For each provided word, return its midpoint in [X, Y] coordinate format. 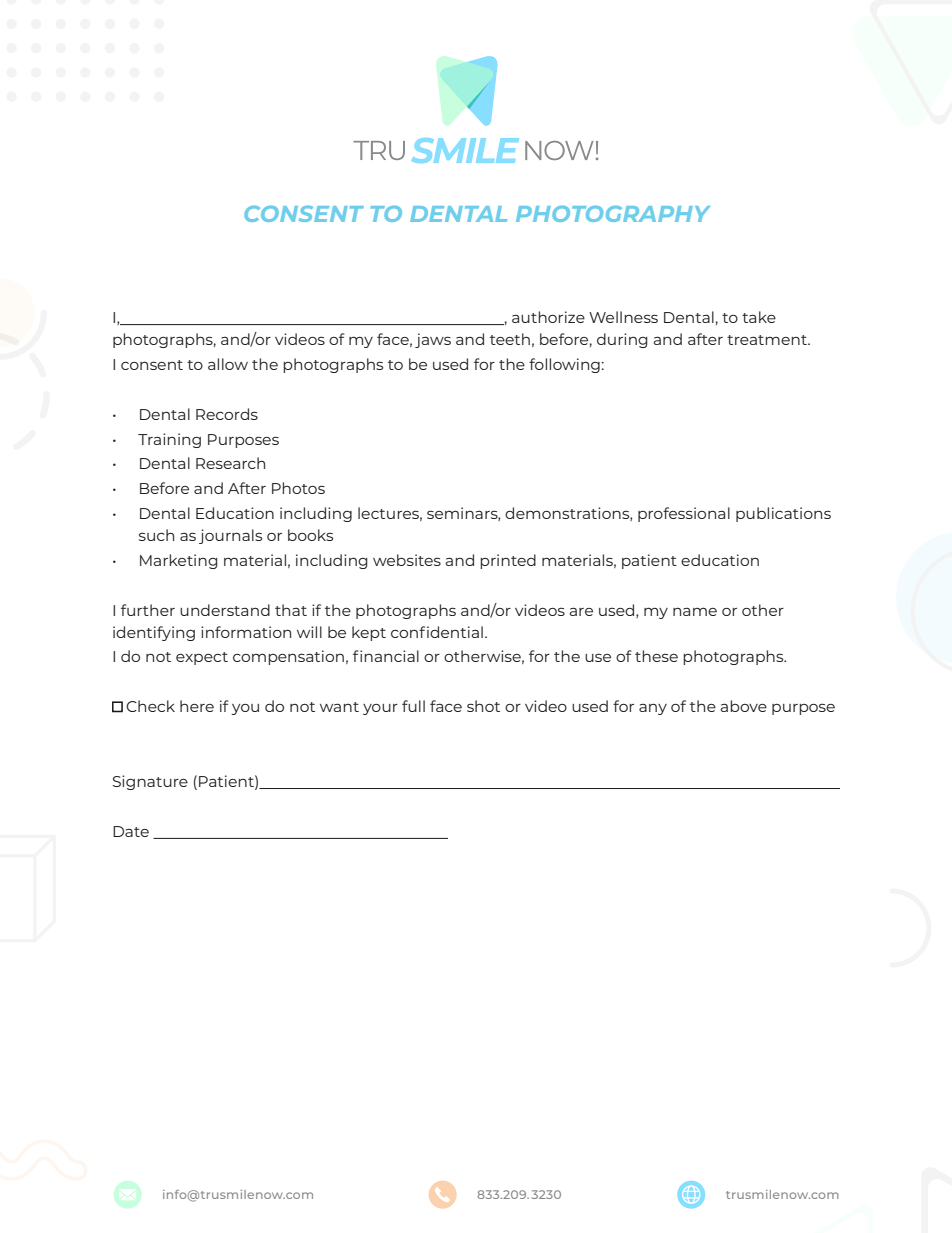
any [653, 709]
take [759, 317]
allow [228, 364]
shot [483, 706]
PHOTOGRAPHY [613, 214]
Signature [150, 782]
